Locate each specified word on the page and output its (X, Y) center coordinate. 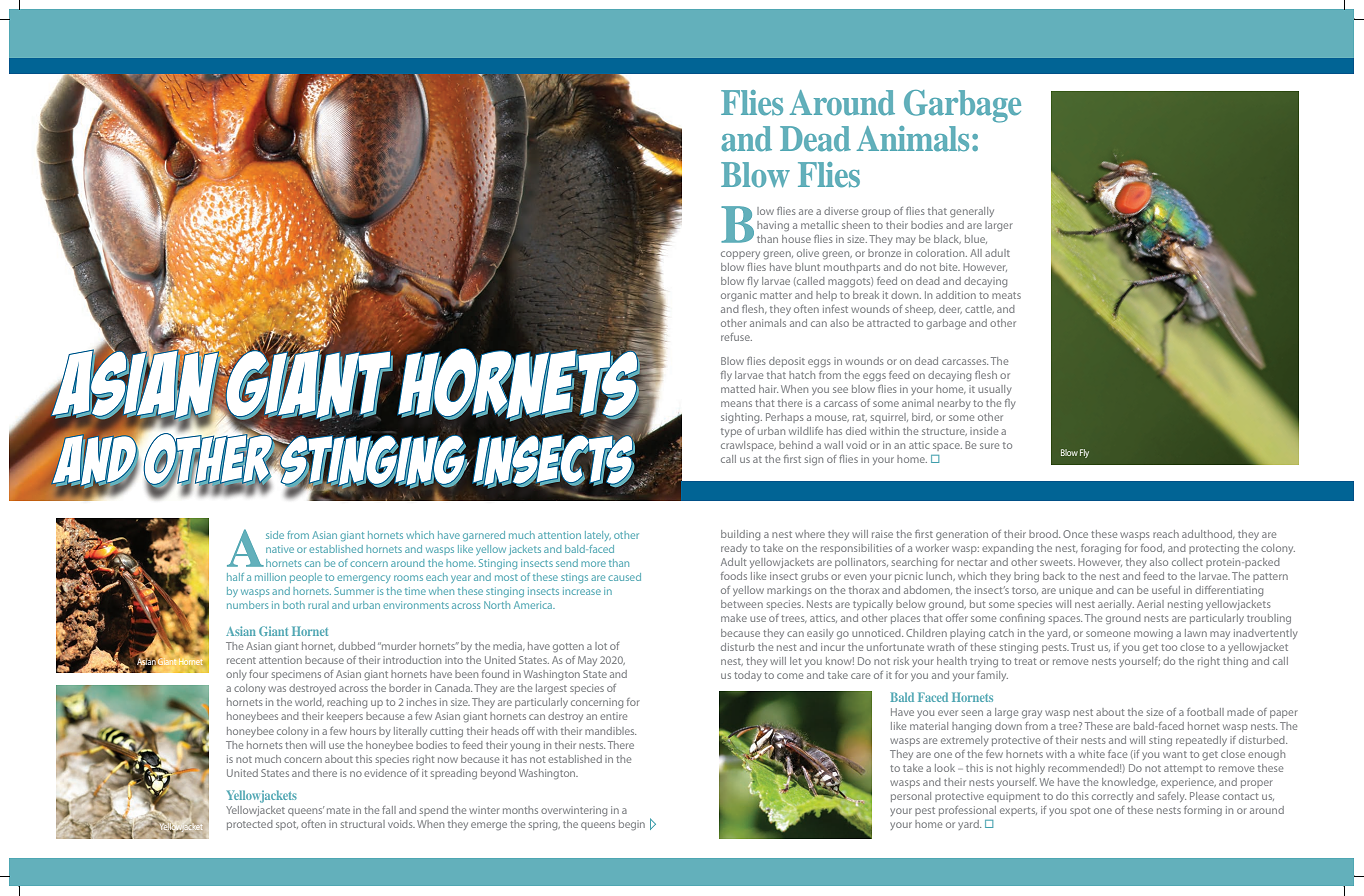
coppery (740, 255)
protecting (1214, 549)
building (740, 535)
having (773, 226)
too (1169, 647)
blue (976, 239)
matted (738, 389)
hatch (802, 375)
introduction (412, 660)
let (795, 661)
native (280, 549)
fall (389, 810)
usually (994, 390)
